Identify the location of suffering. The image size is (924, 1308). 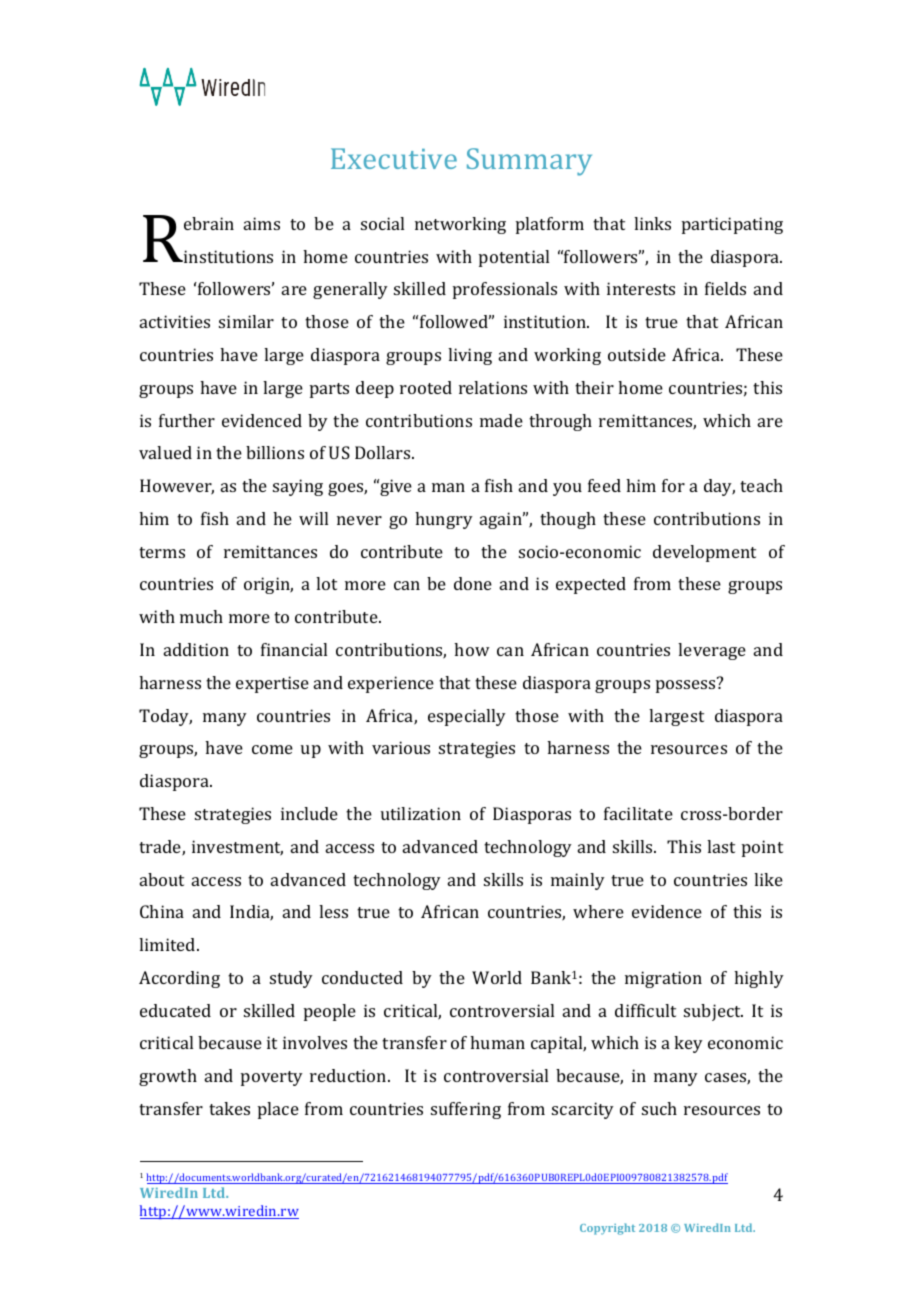
(466, 1110).
